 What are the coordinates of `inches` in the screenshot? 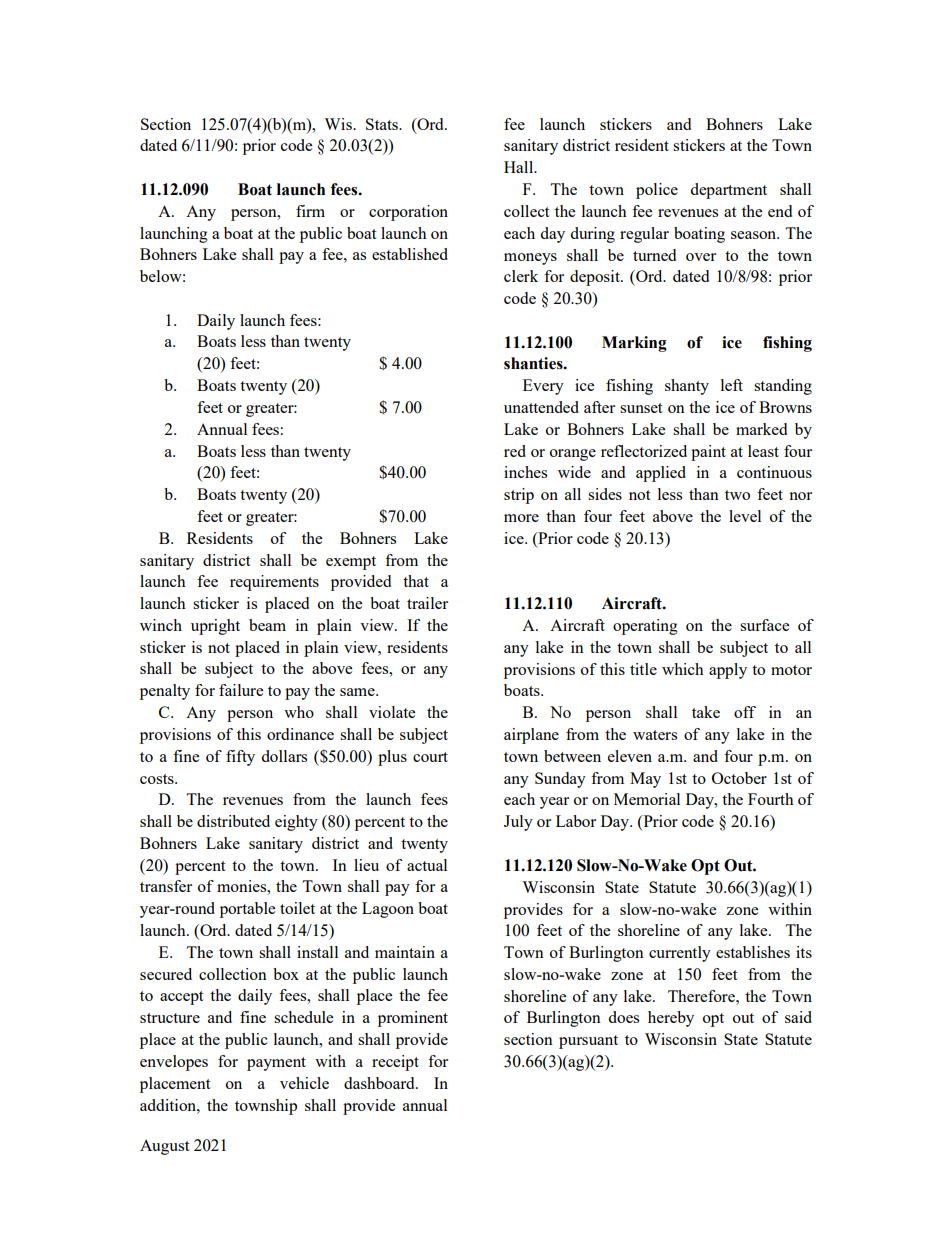 It's located at (525, 472).
